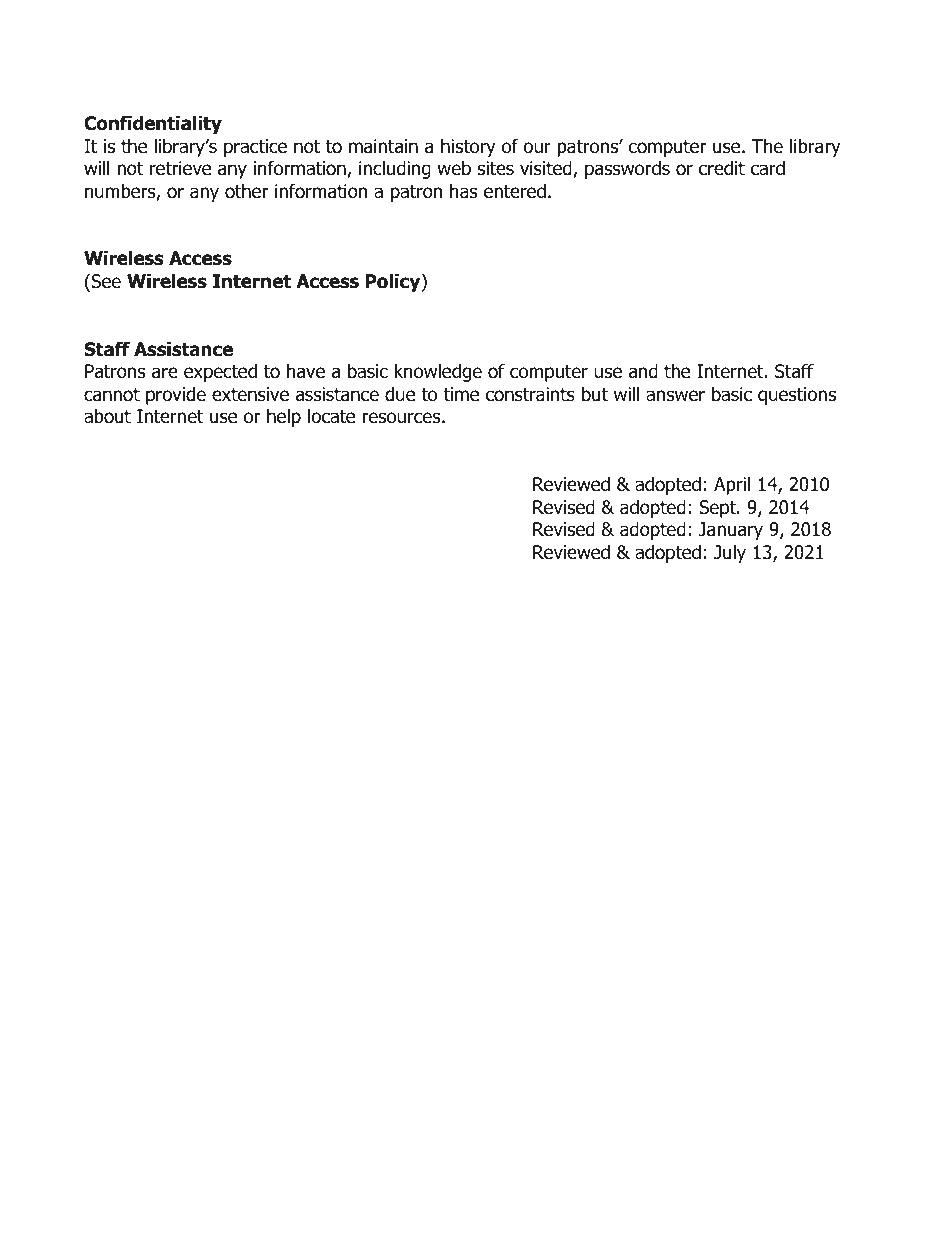  What do you see at coordinates (153, 124) in the page?
I see `Confidentiality` at bounding box center [153, 124].
